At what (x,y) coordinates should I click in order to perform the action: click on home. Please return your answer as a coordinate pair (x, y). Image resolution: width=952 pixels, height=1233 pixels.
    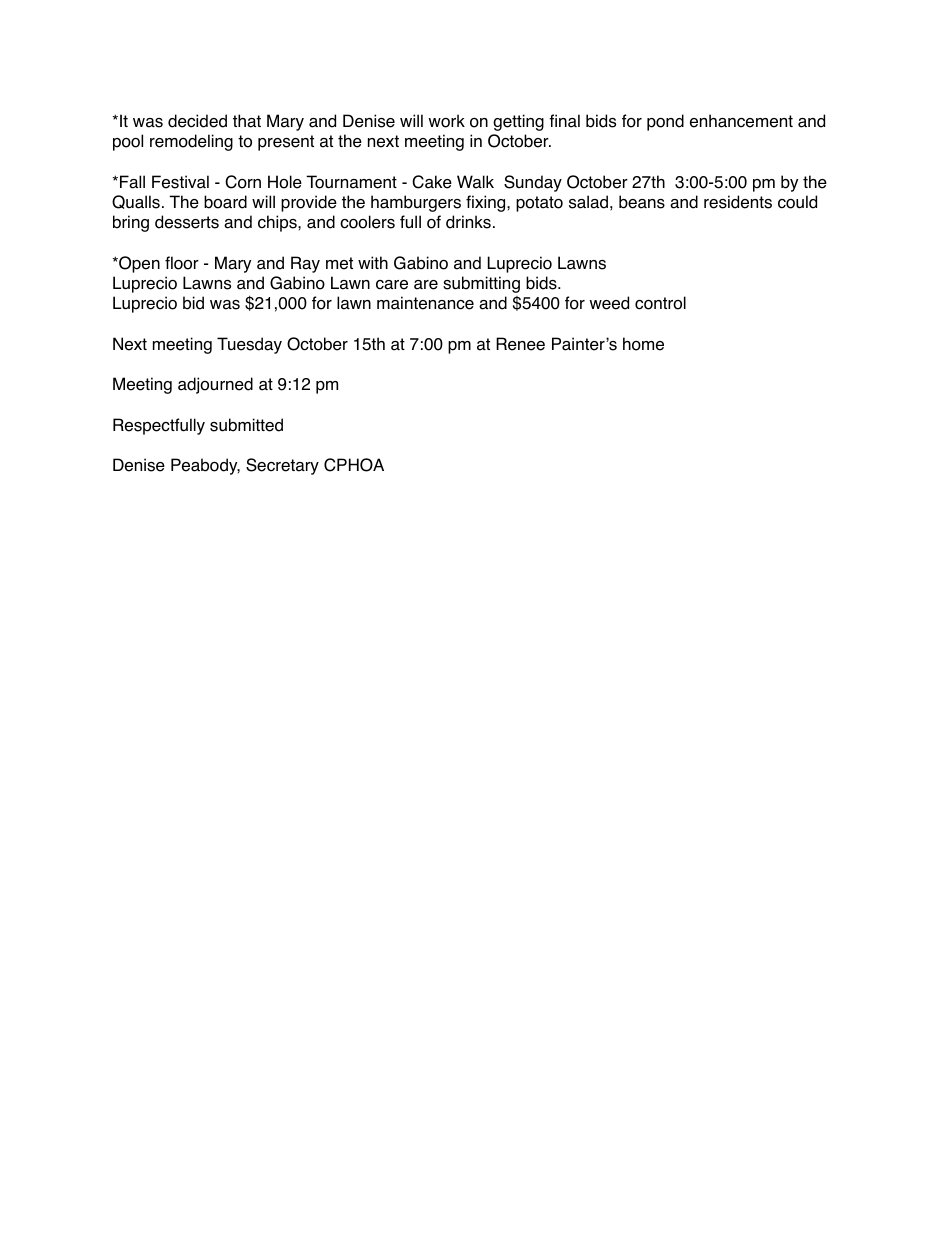
    Looking at the image, I should click on (643, 344).
